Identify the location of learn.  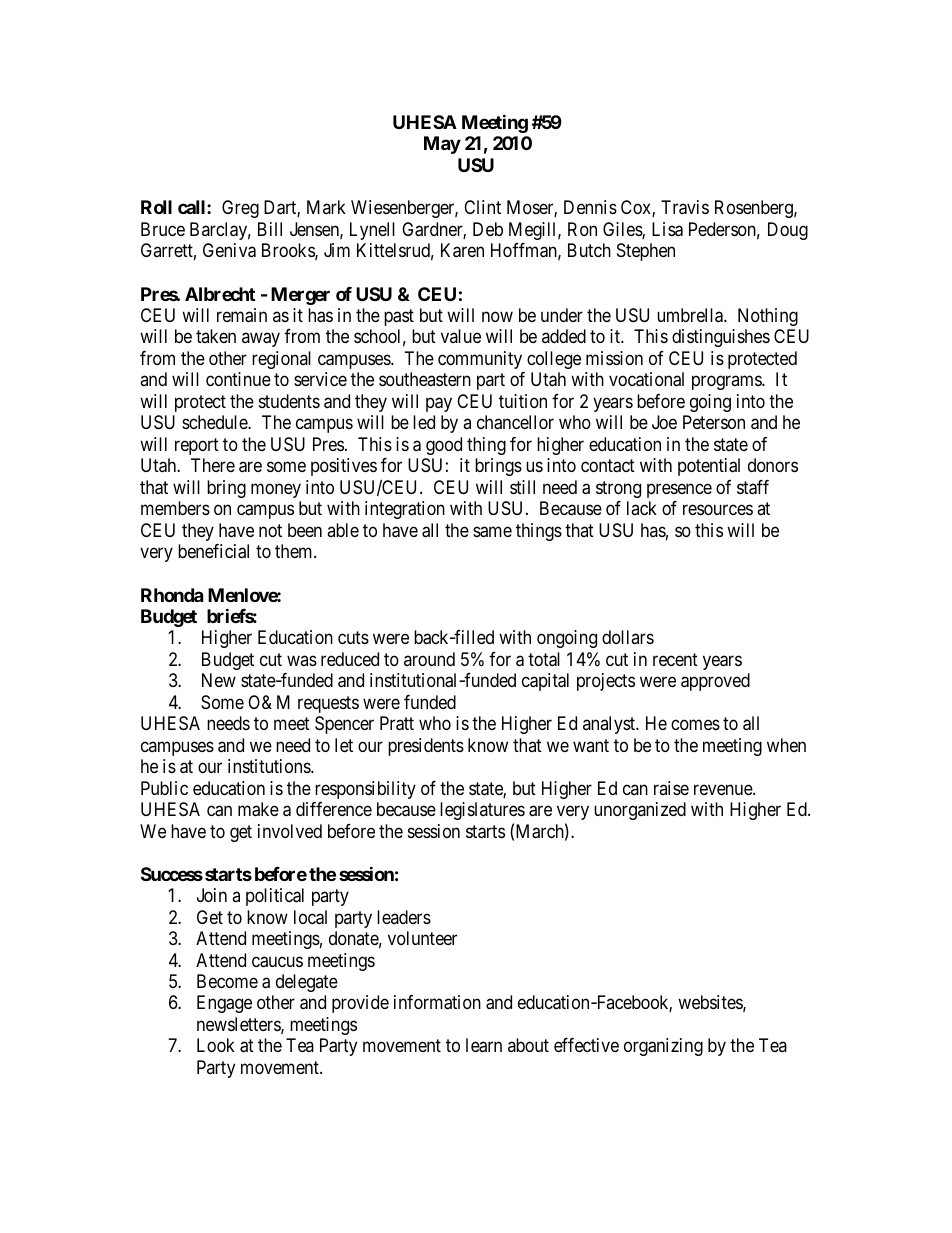
(484, 1045).
